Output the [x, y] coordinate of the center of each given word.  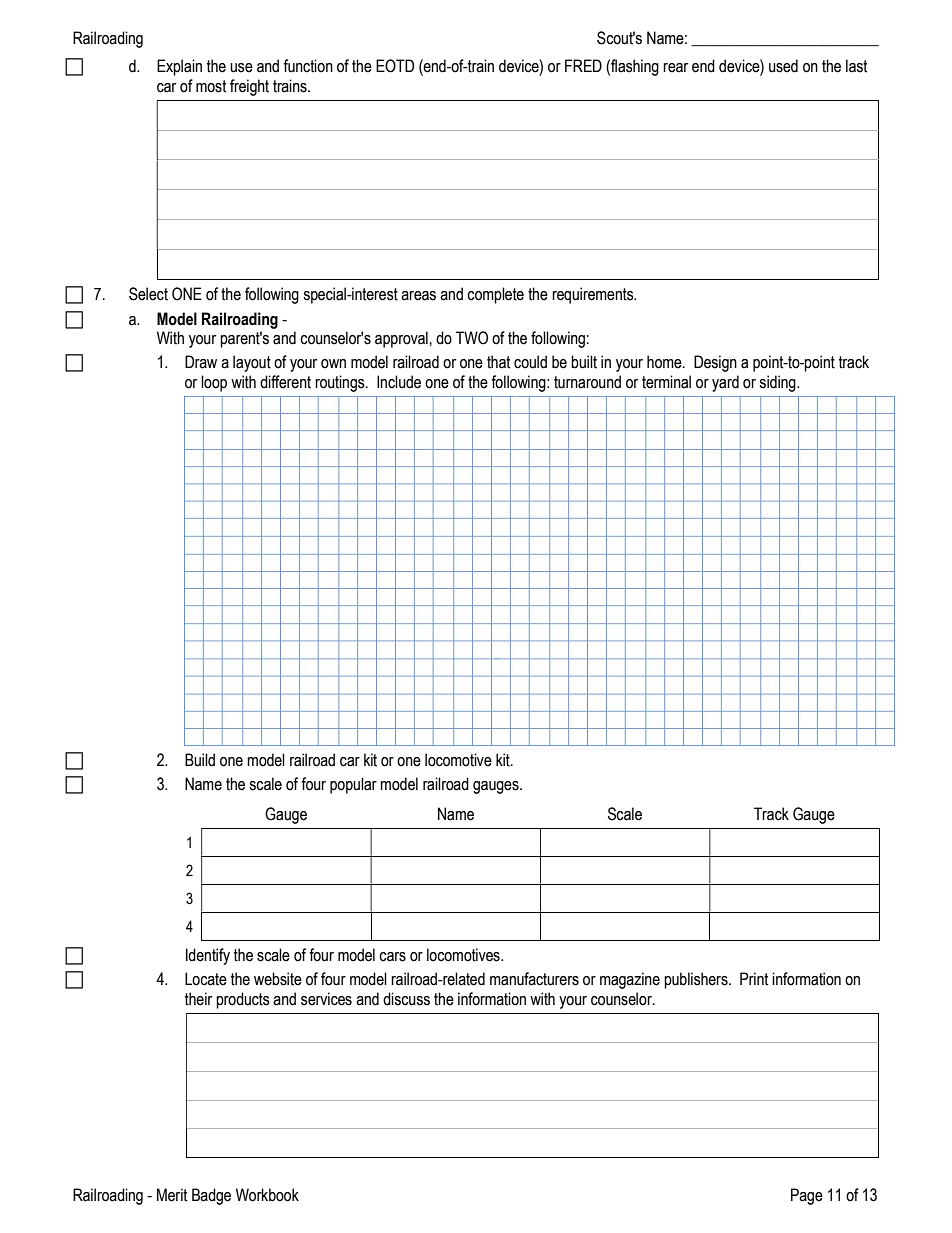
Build [200, 760]
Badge [211, 1196]
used [783, 66]
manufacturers [534, 979]
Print [754, 979]
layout [252, 363]
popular [353, 785]
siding [778, 383]
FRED [583, 65]
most [211, 86]
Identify [208, 956]
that [498, 362]
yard [725, 383]
